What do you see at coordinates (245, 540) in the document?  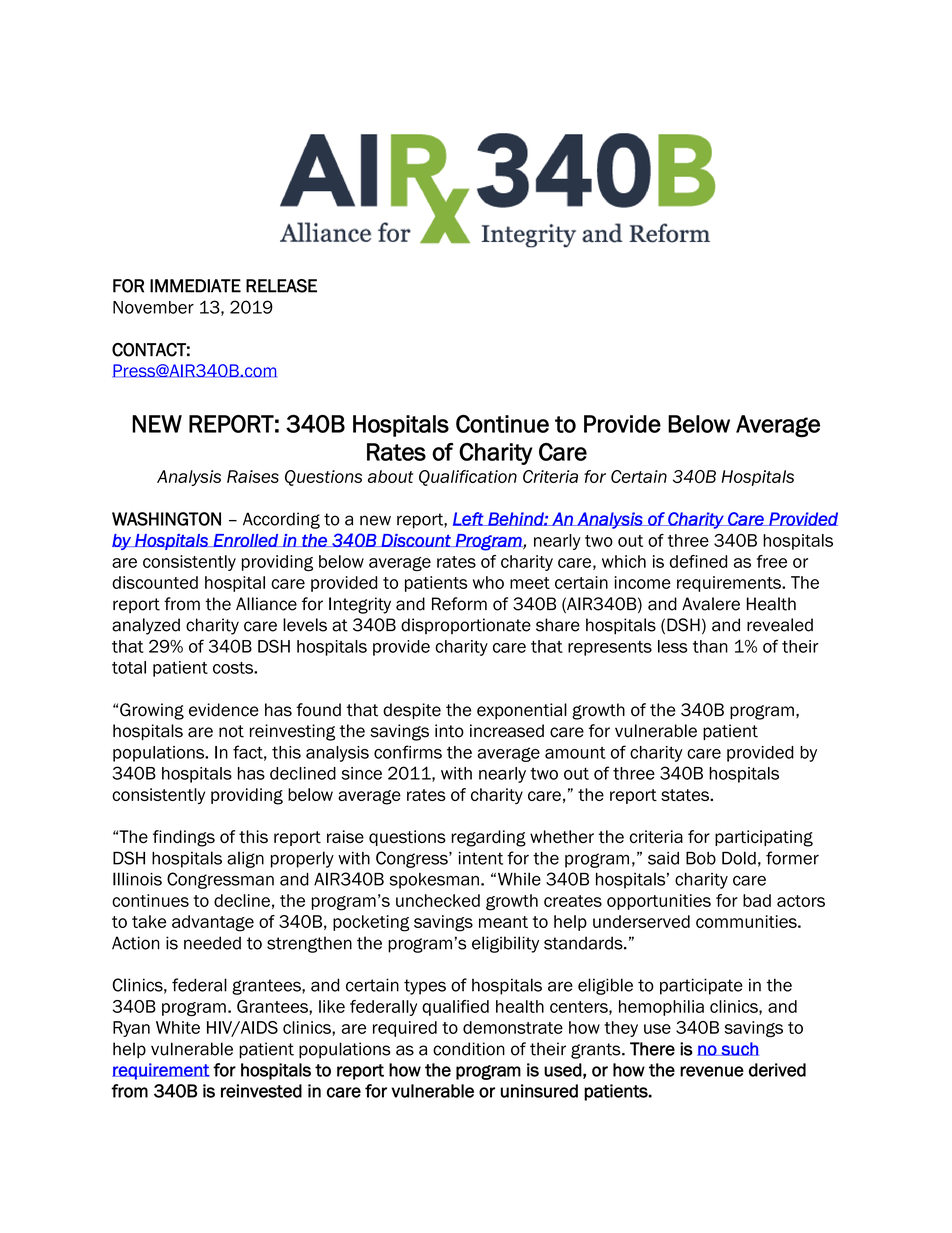 I see `Enrolled` at bounding box center [245, 540].
